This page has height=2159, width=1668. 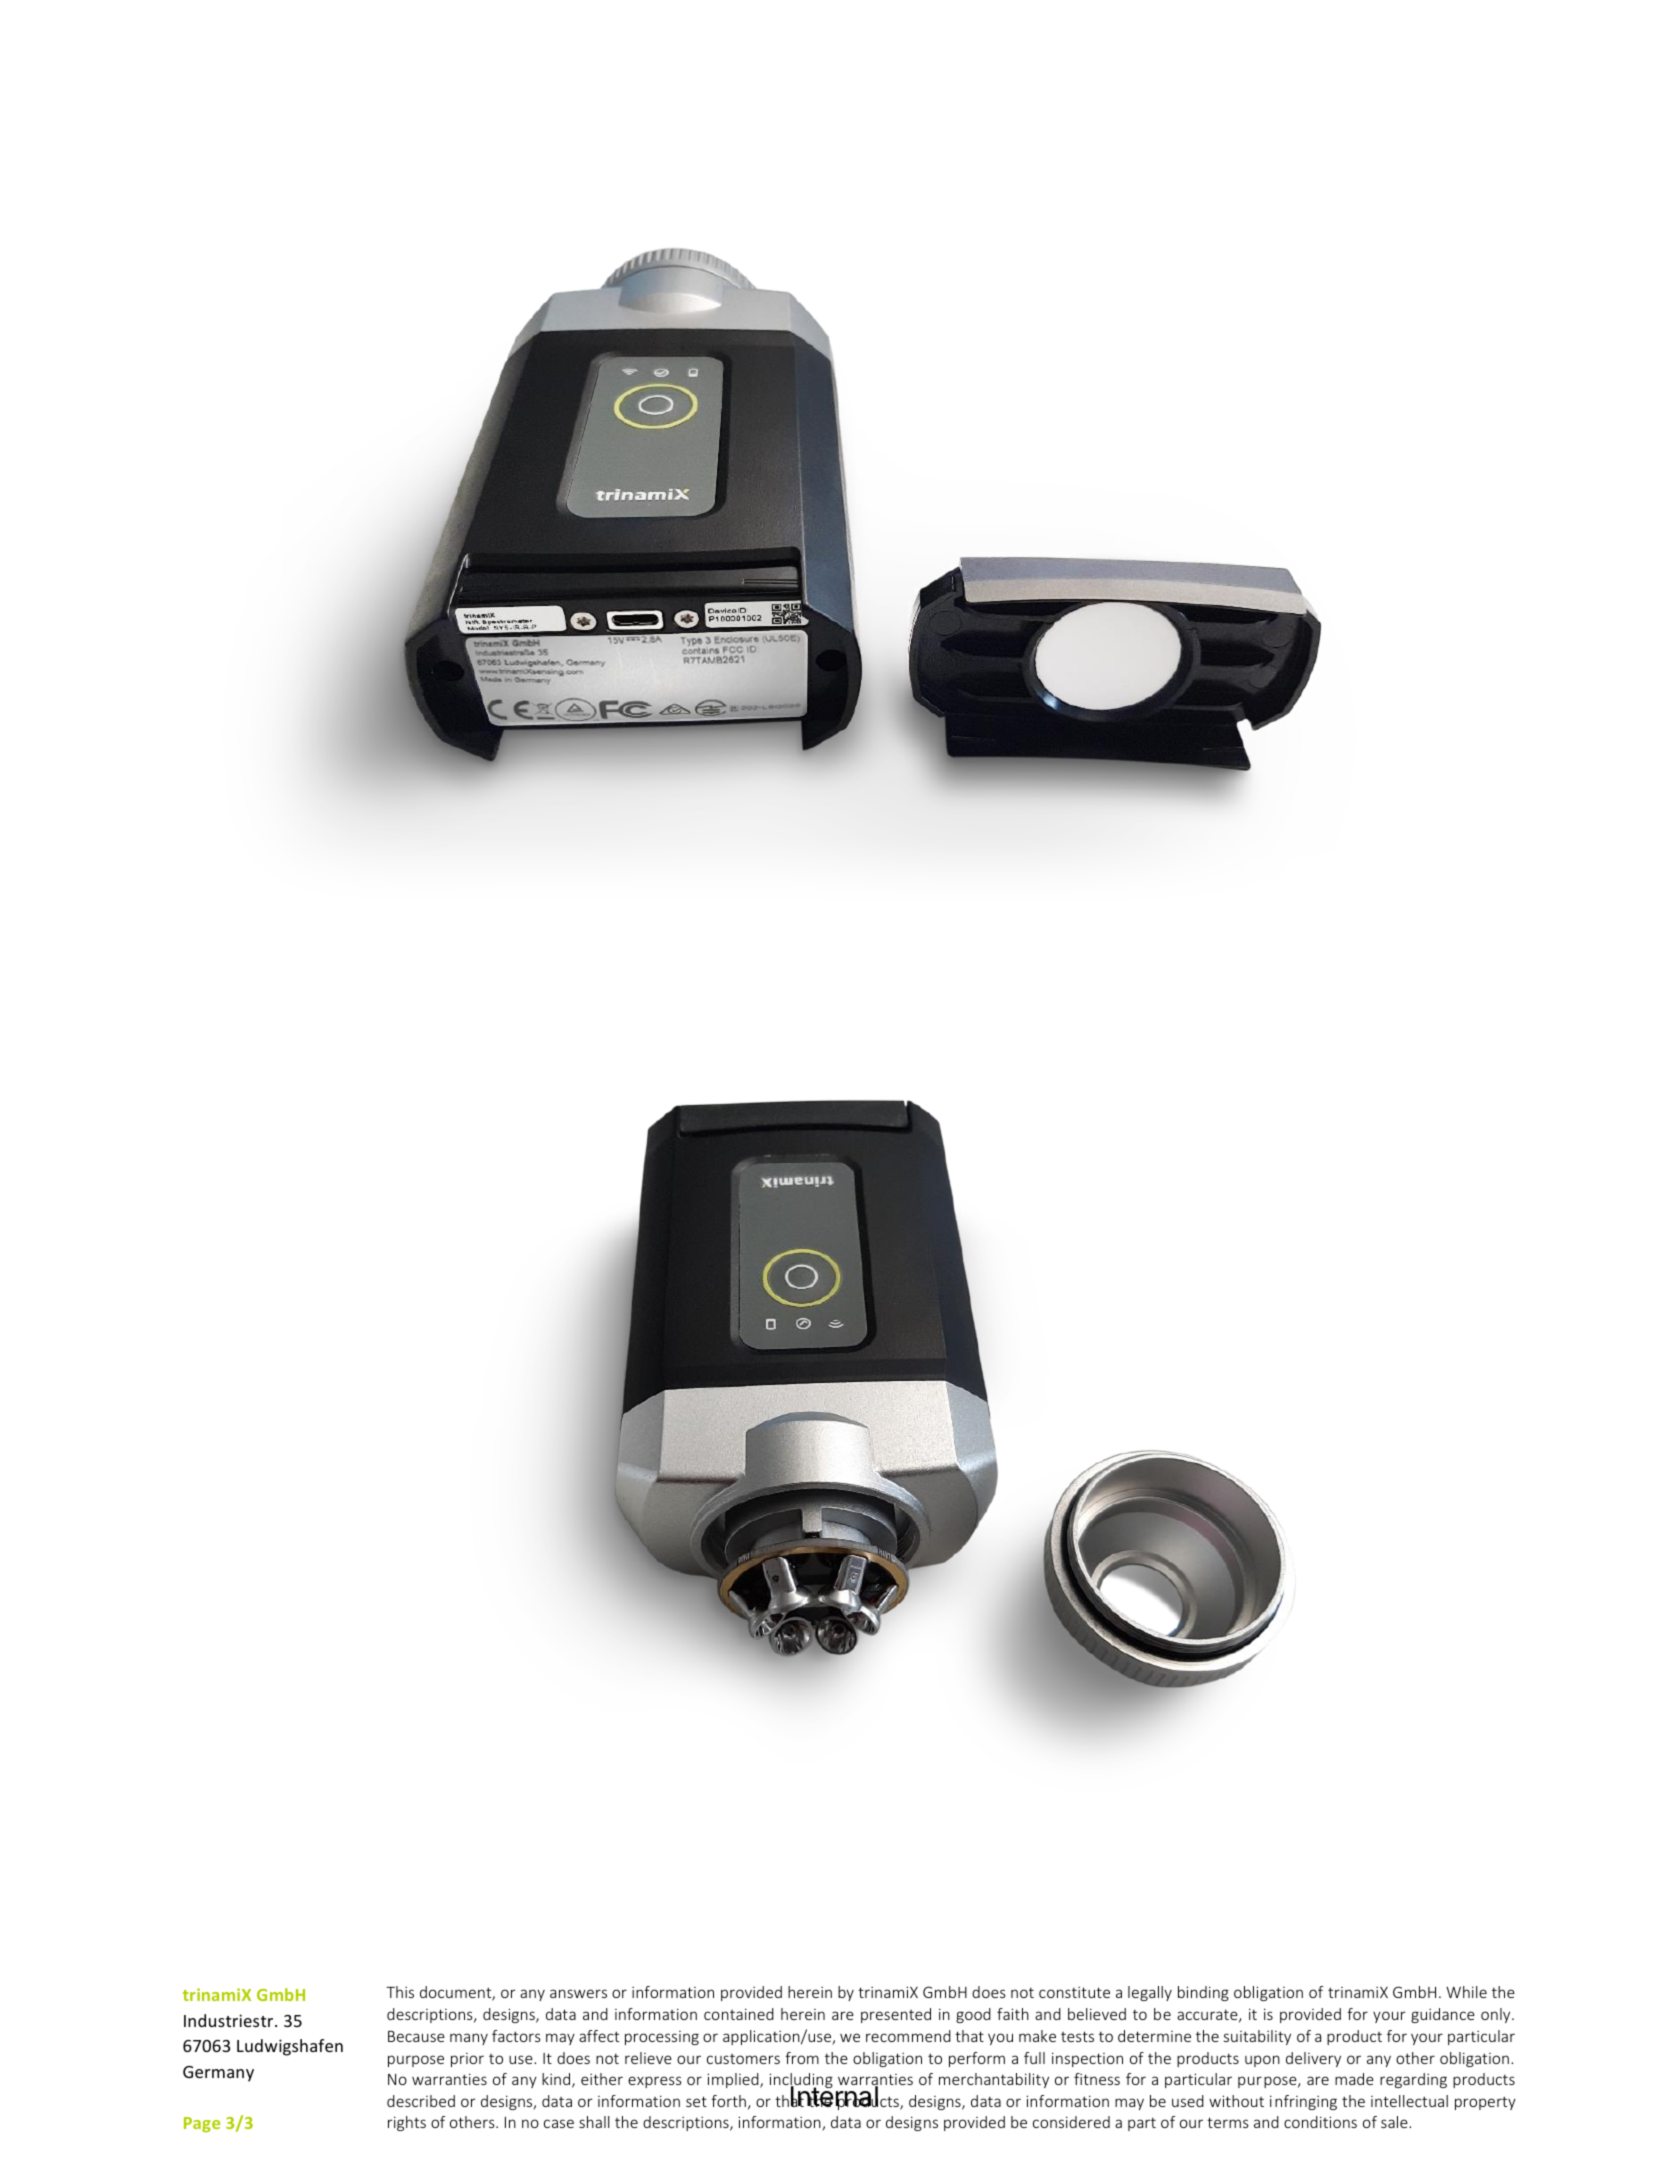 What do you see at coordinates (1203, 1993) in the page?
I see `binding` at bounding box center [1203, 1993].
